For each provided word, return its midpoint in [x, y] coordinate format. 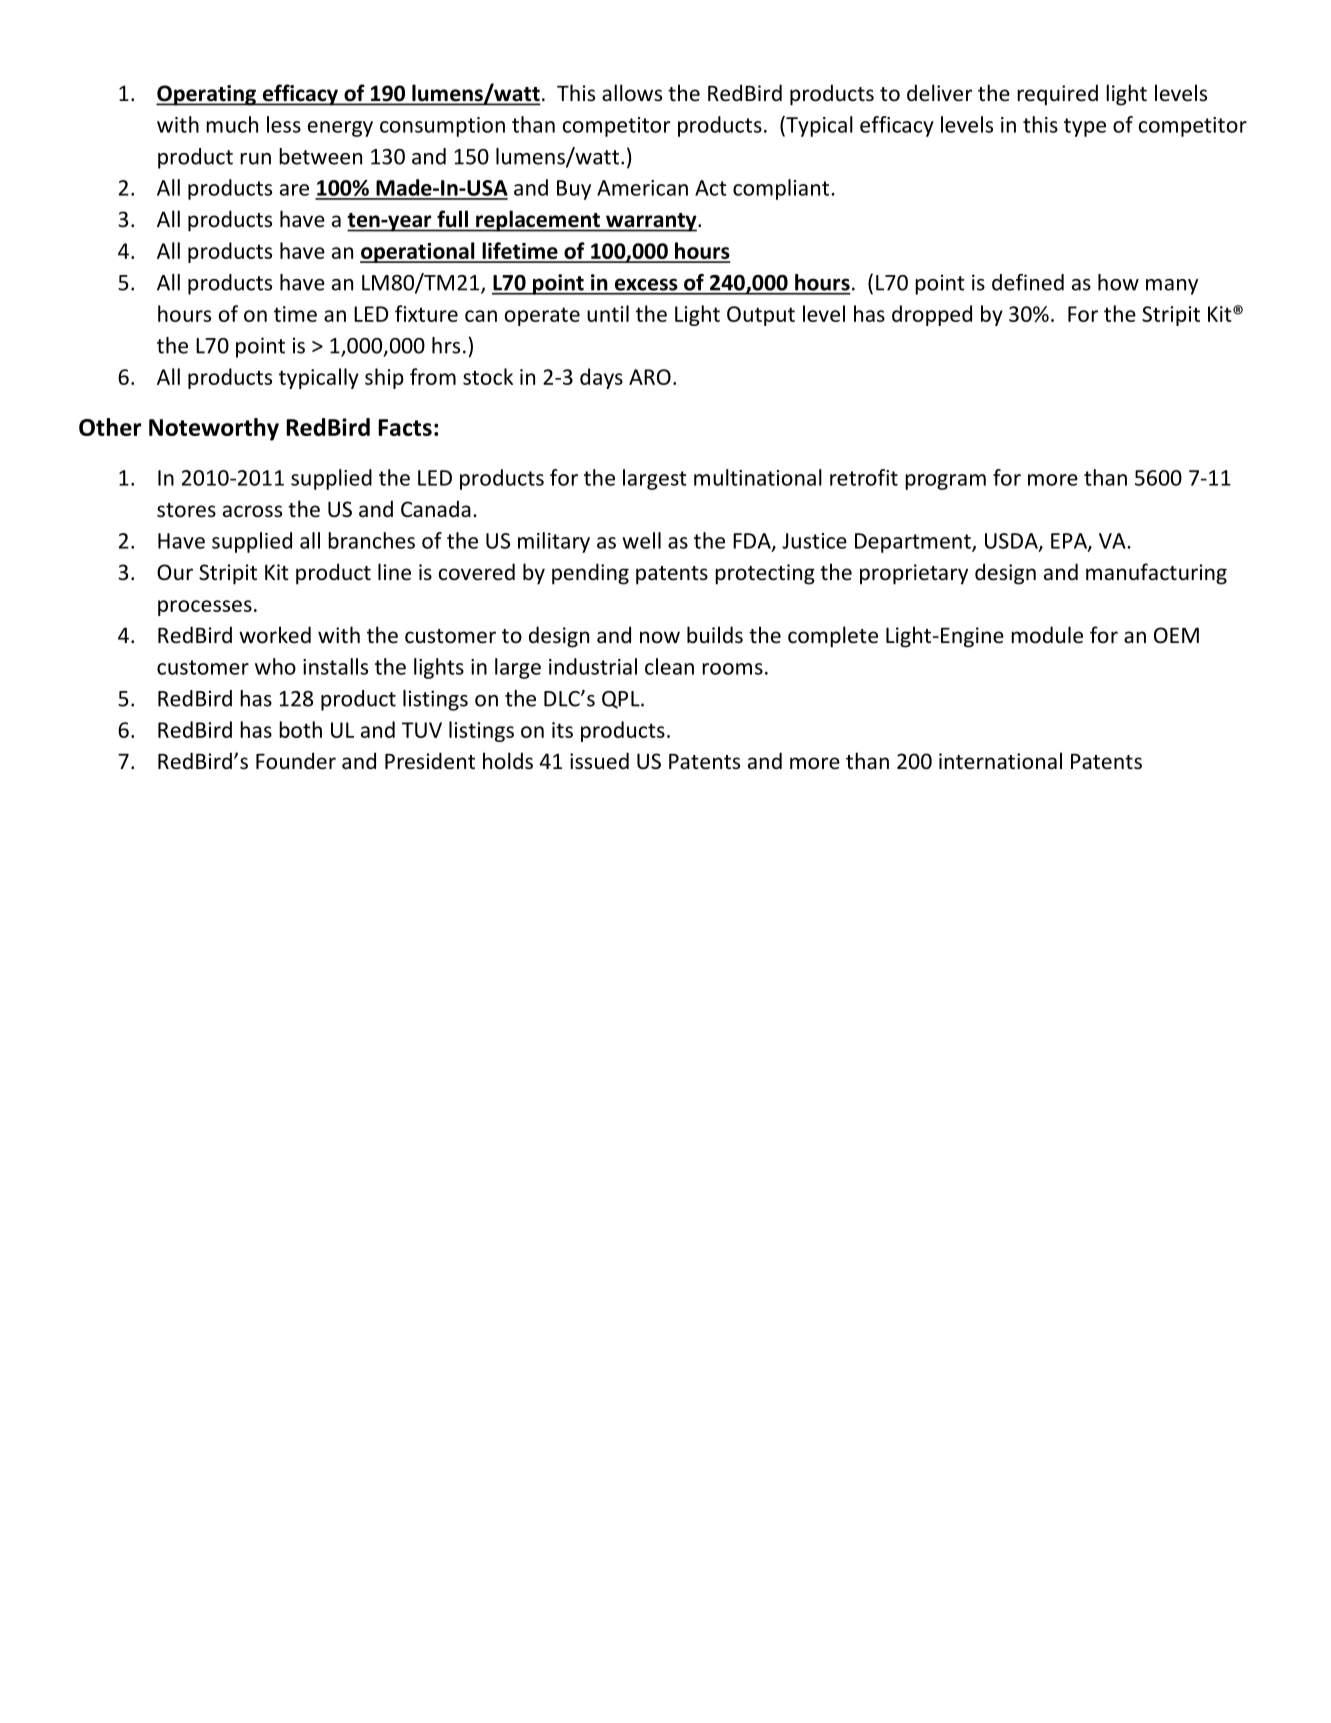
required [1057, 95]
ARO [650, 377]
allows [632, 92]
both [300, 729]
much [232, 124]
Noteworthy [214, 429]
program [945, 482]
